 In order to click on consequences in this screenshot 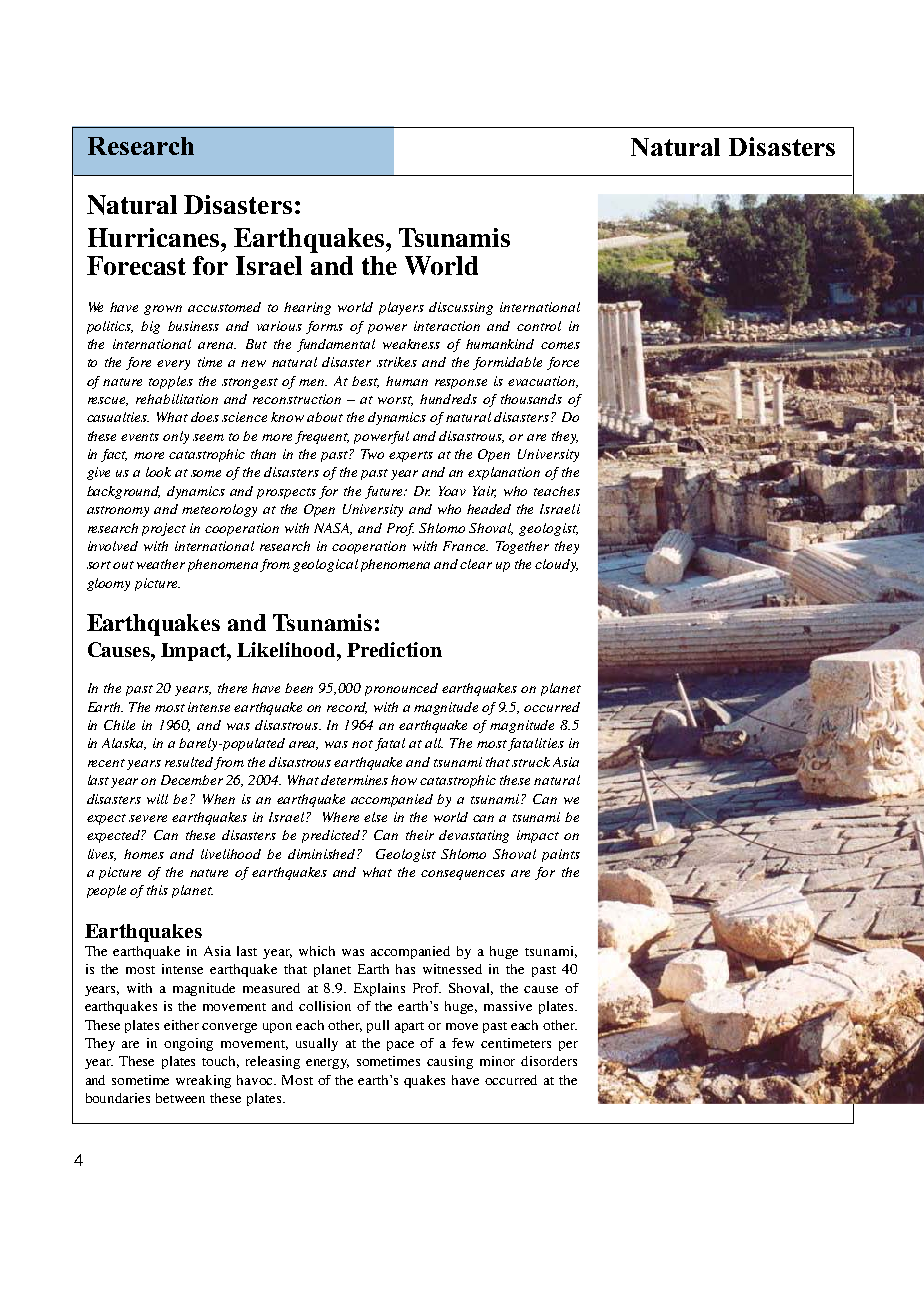, I will do `click(463, 875)`.
